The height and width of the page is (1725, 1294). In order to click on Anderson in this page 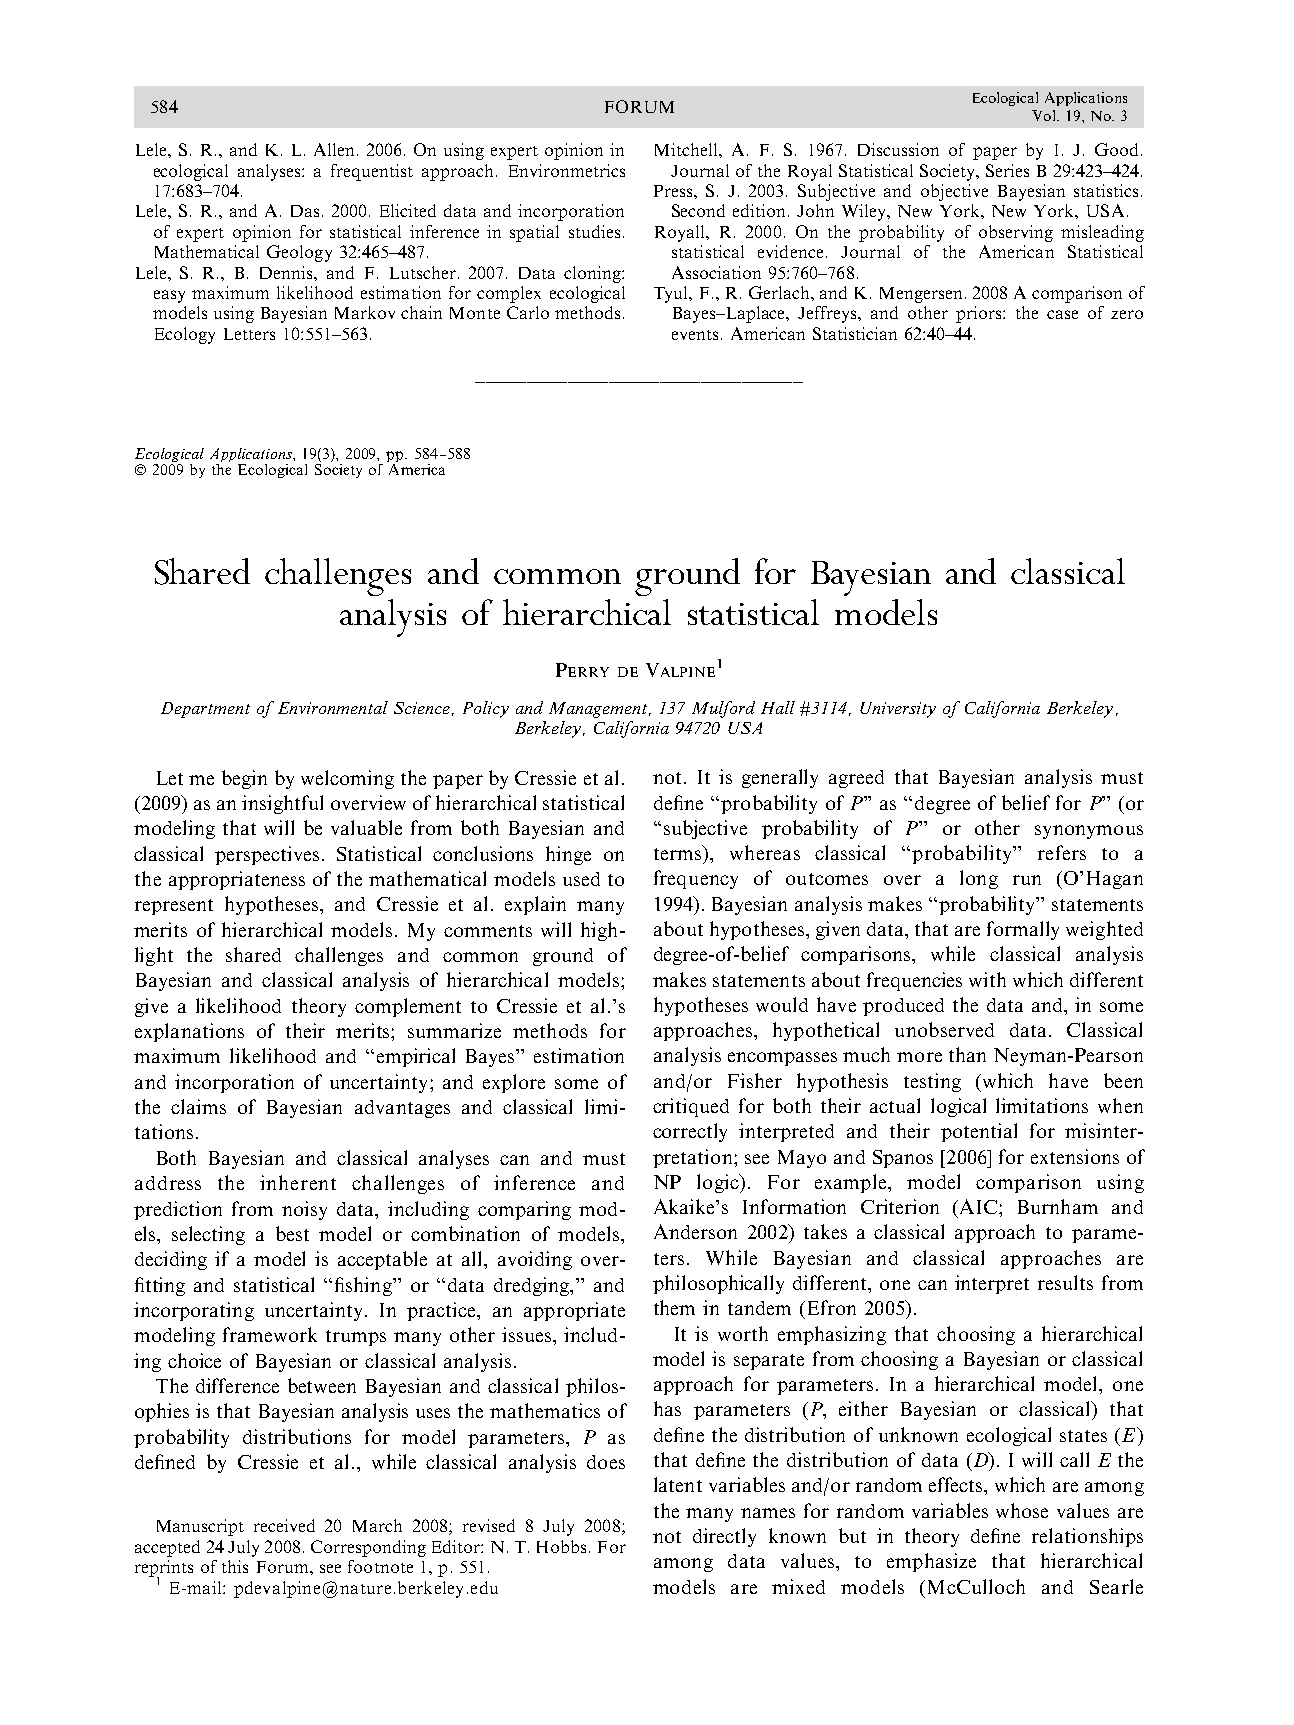, I will do `click(695, 1231)`.
